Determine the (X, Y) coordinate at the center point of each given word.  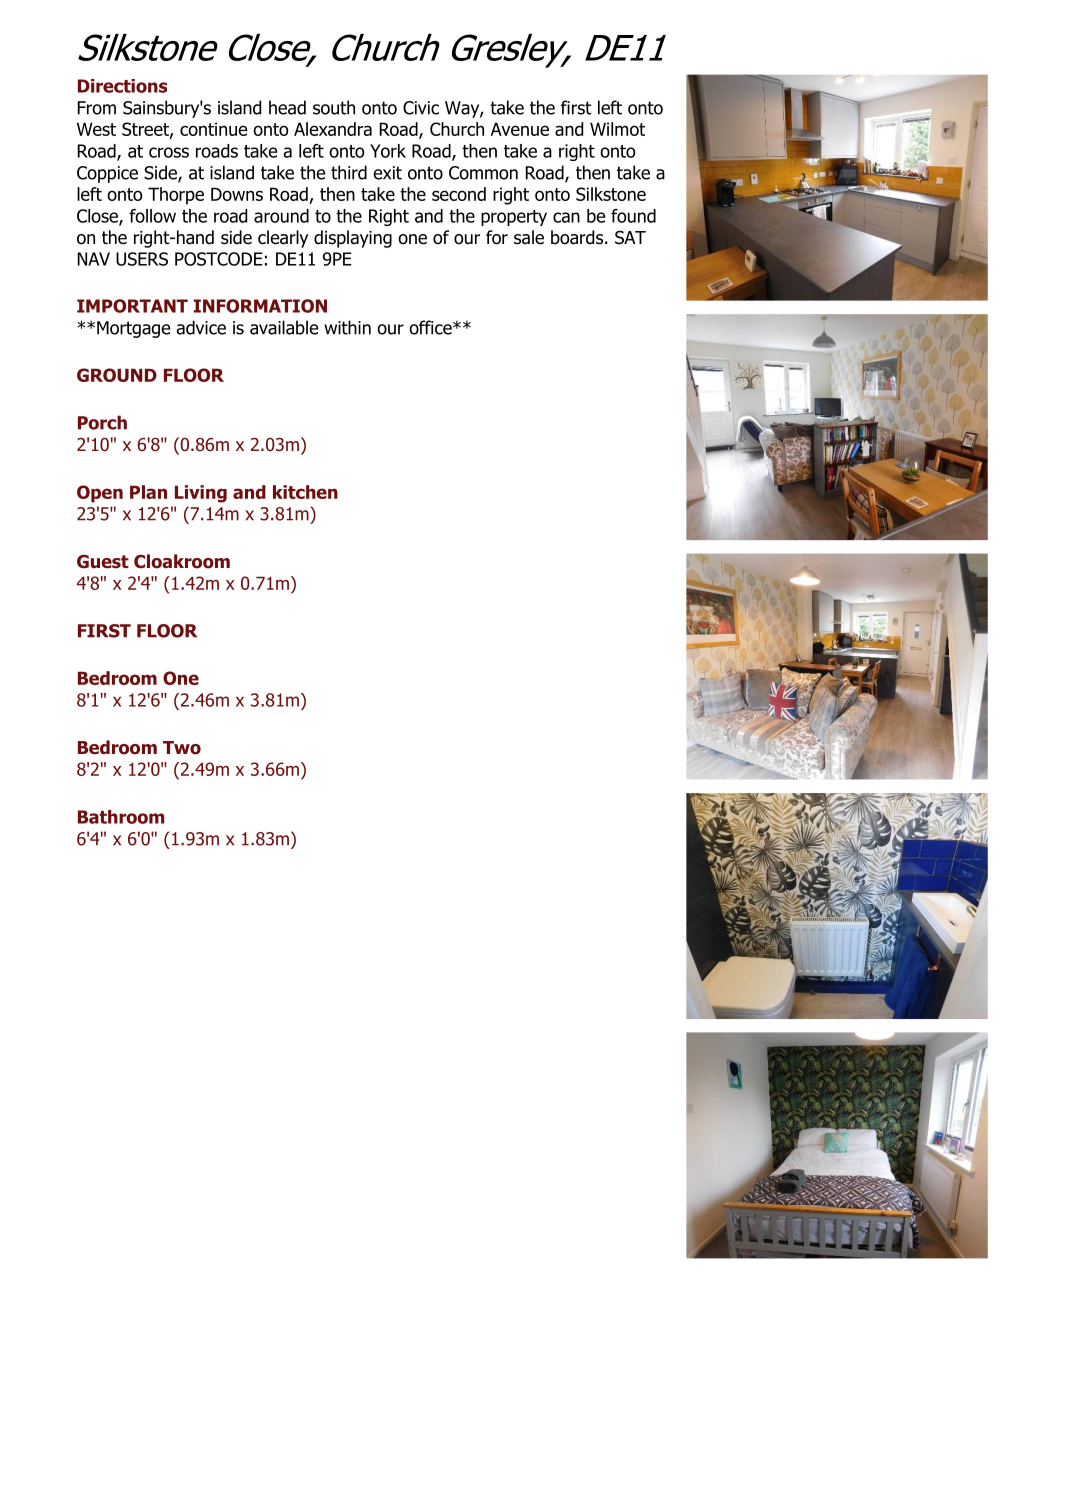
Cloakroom (182, 561)
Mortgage (133, 329)
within (347, 327)
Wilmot (617, 129)
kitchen (305, 492)
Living (201, 494)
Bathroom (121, 817)
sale (529, 237)
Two (182, 748)
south (334, 107)
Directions (122, 86)
